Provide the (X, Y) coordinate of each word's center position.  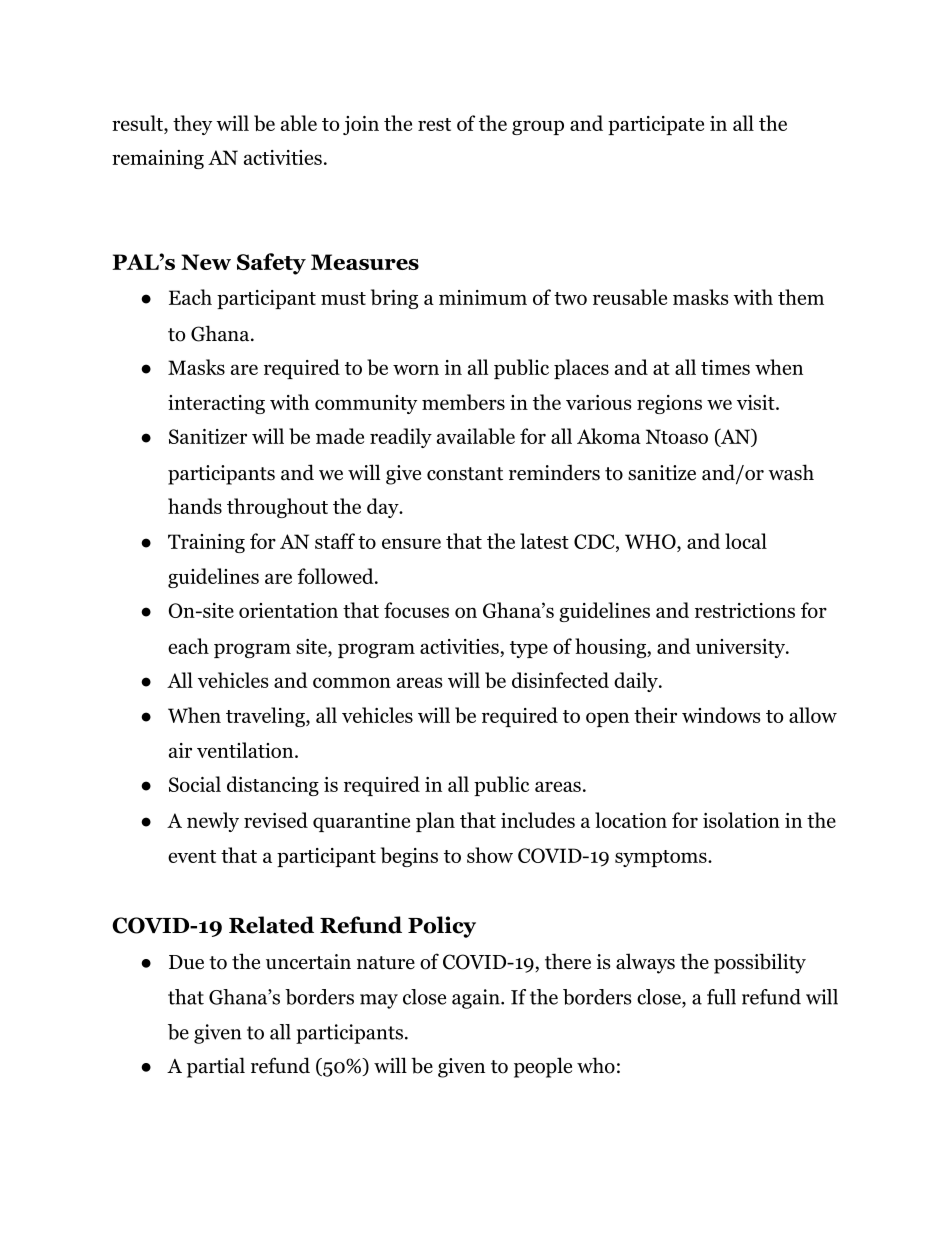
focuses (416, 610)
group (538, 127)
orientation (288, 610)
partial (216, 1067)
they (192, 125)
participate (656, 125)
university (741, 648)
